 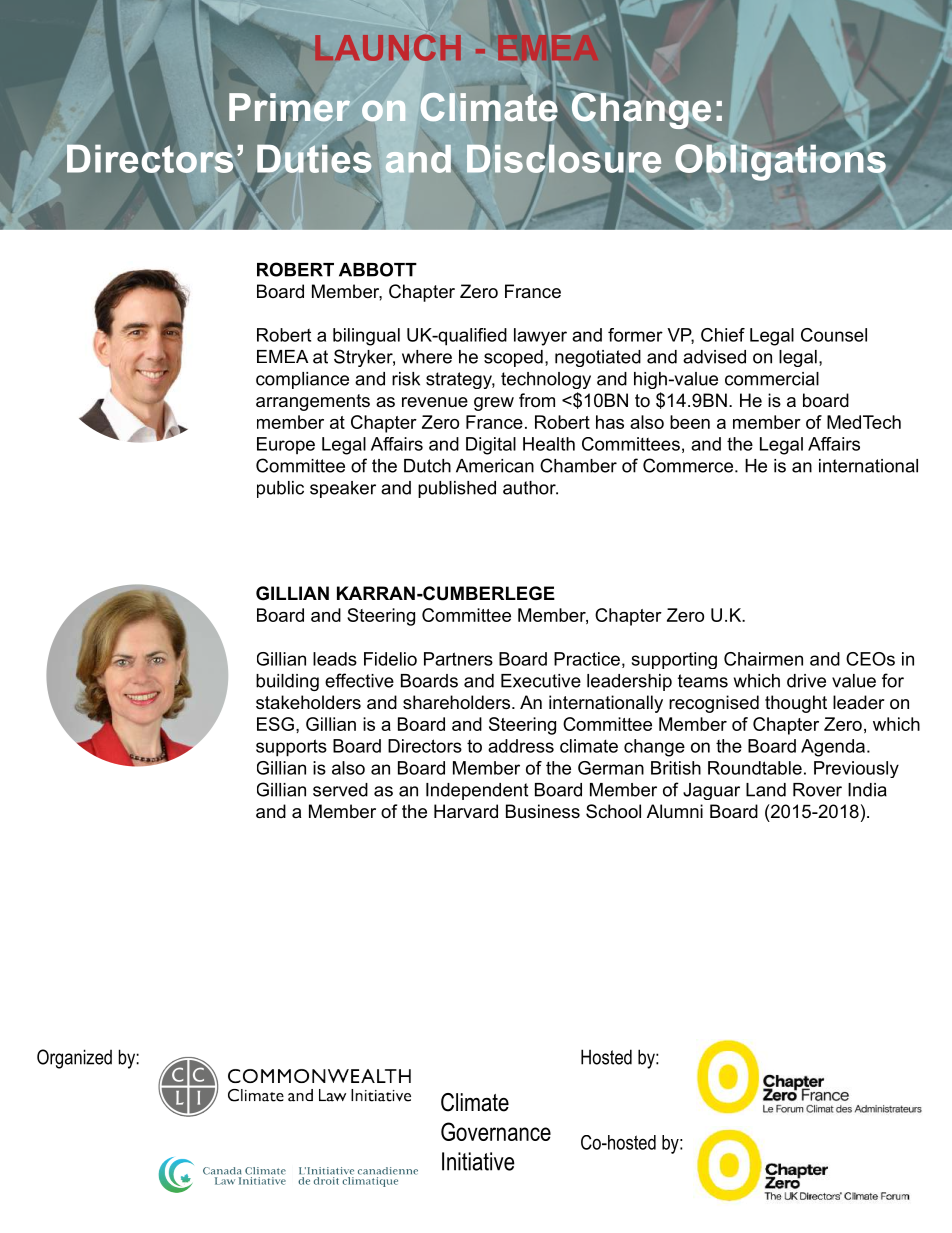 I want to click on Organized, so click(x=74, y=1059).
